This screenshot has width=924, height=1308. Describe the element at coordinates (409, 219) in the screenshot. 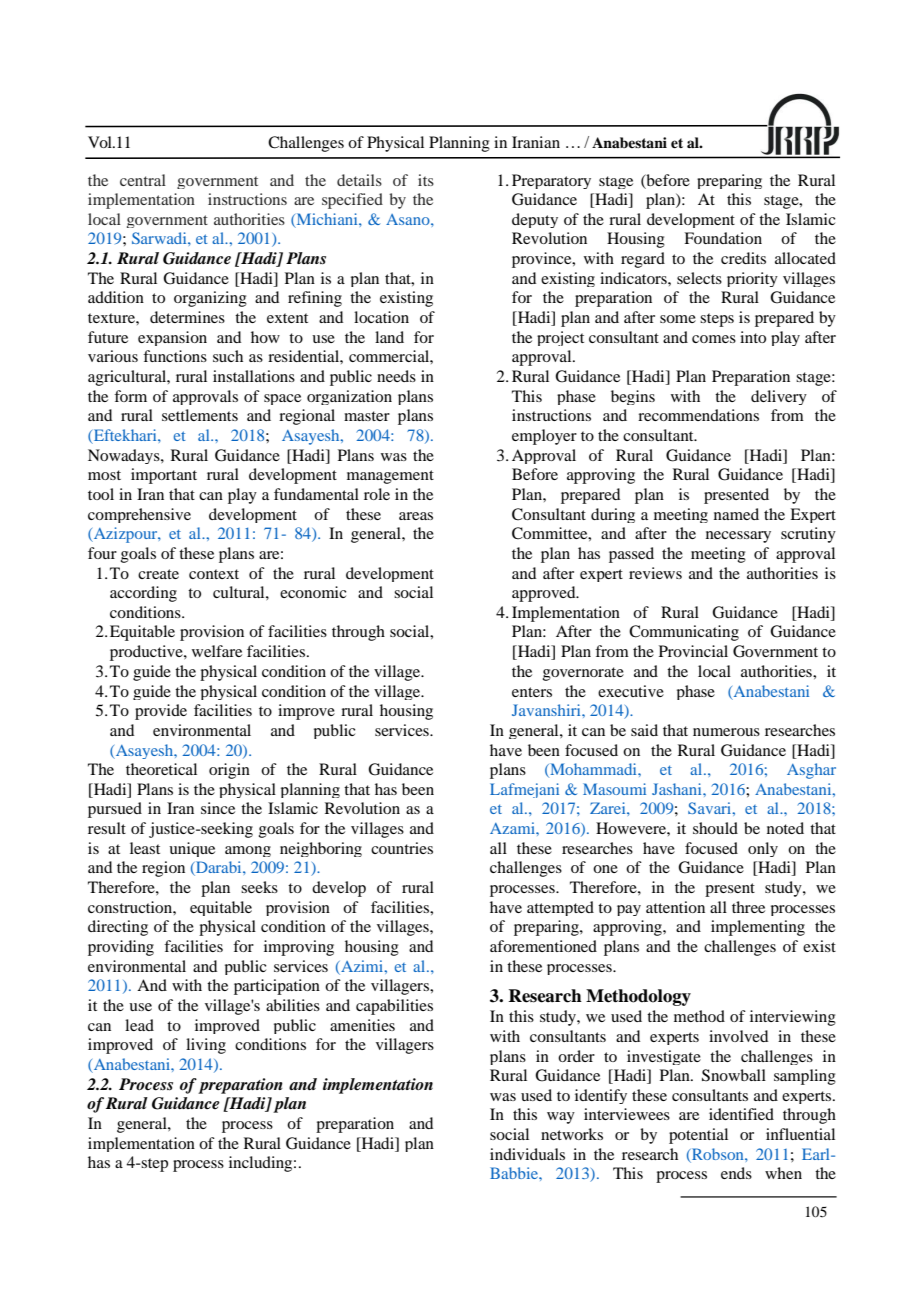

I see `Asano` at that location.
